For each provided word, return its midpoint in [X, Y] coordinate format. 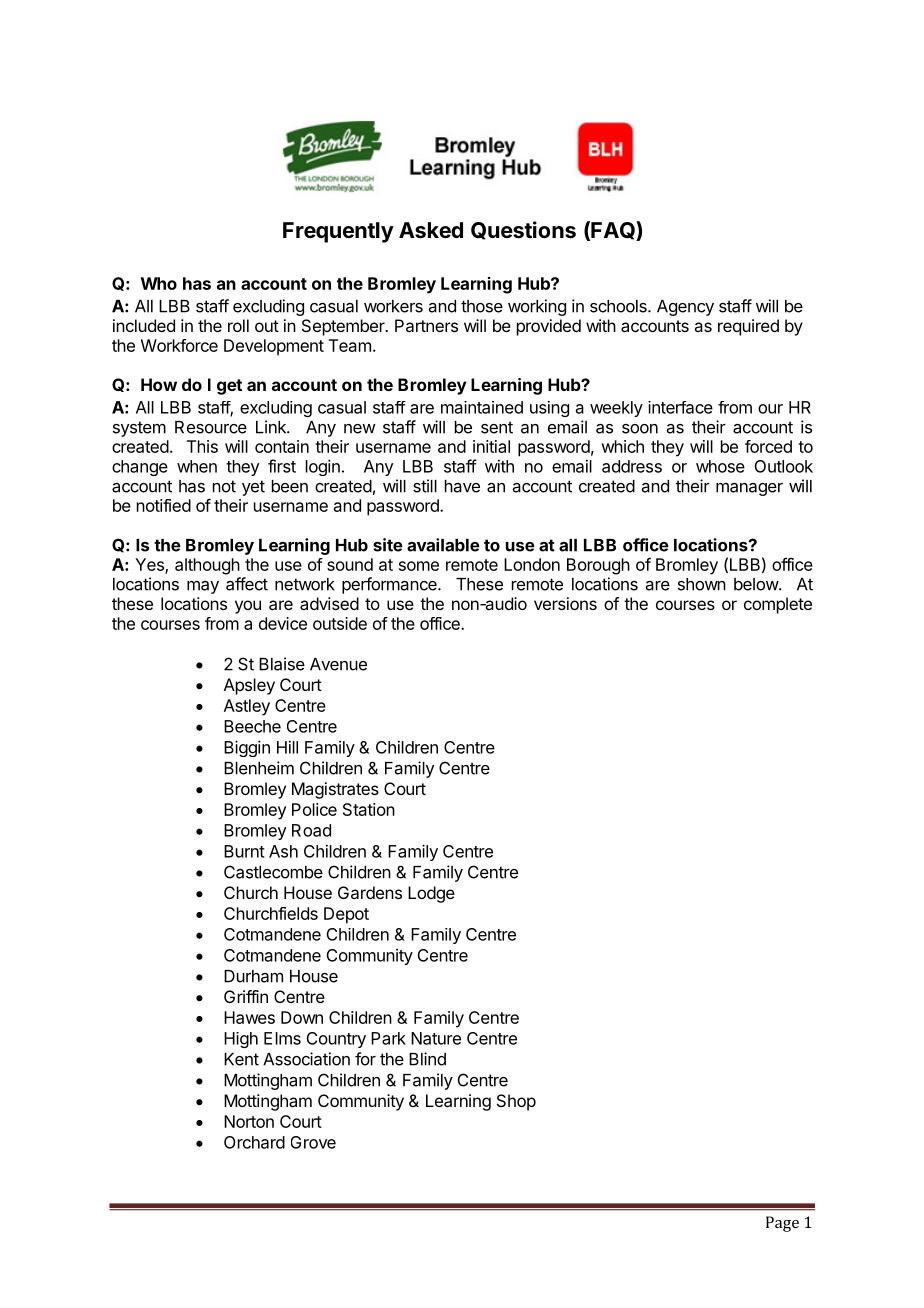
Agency [685, 308]
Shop [516, 1102]
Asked [431, 230]
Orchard [254, 1142]
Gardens [370, 892]
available [443, 545]
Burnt [244, 851]
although [207, 566]
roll [238, 325]
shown [702, 584]
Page [782, 1224]
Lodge [431, 894]
